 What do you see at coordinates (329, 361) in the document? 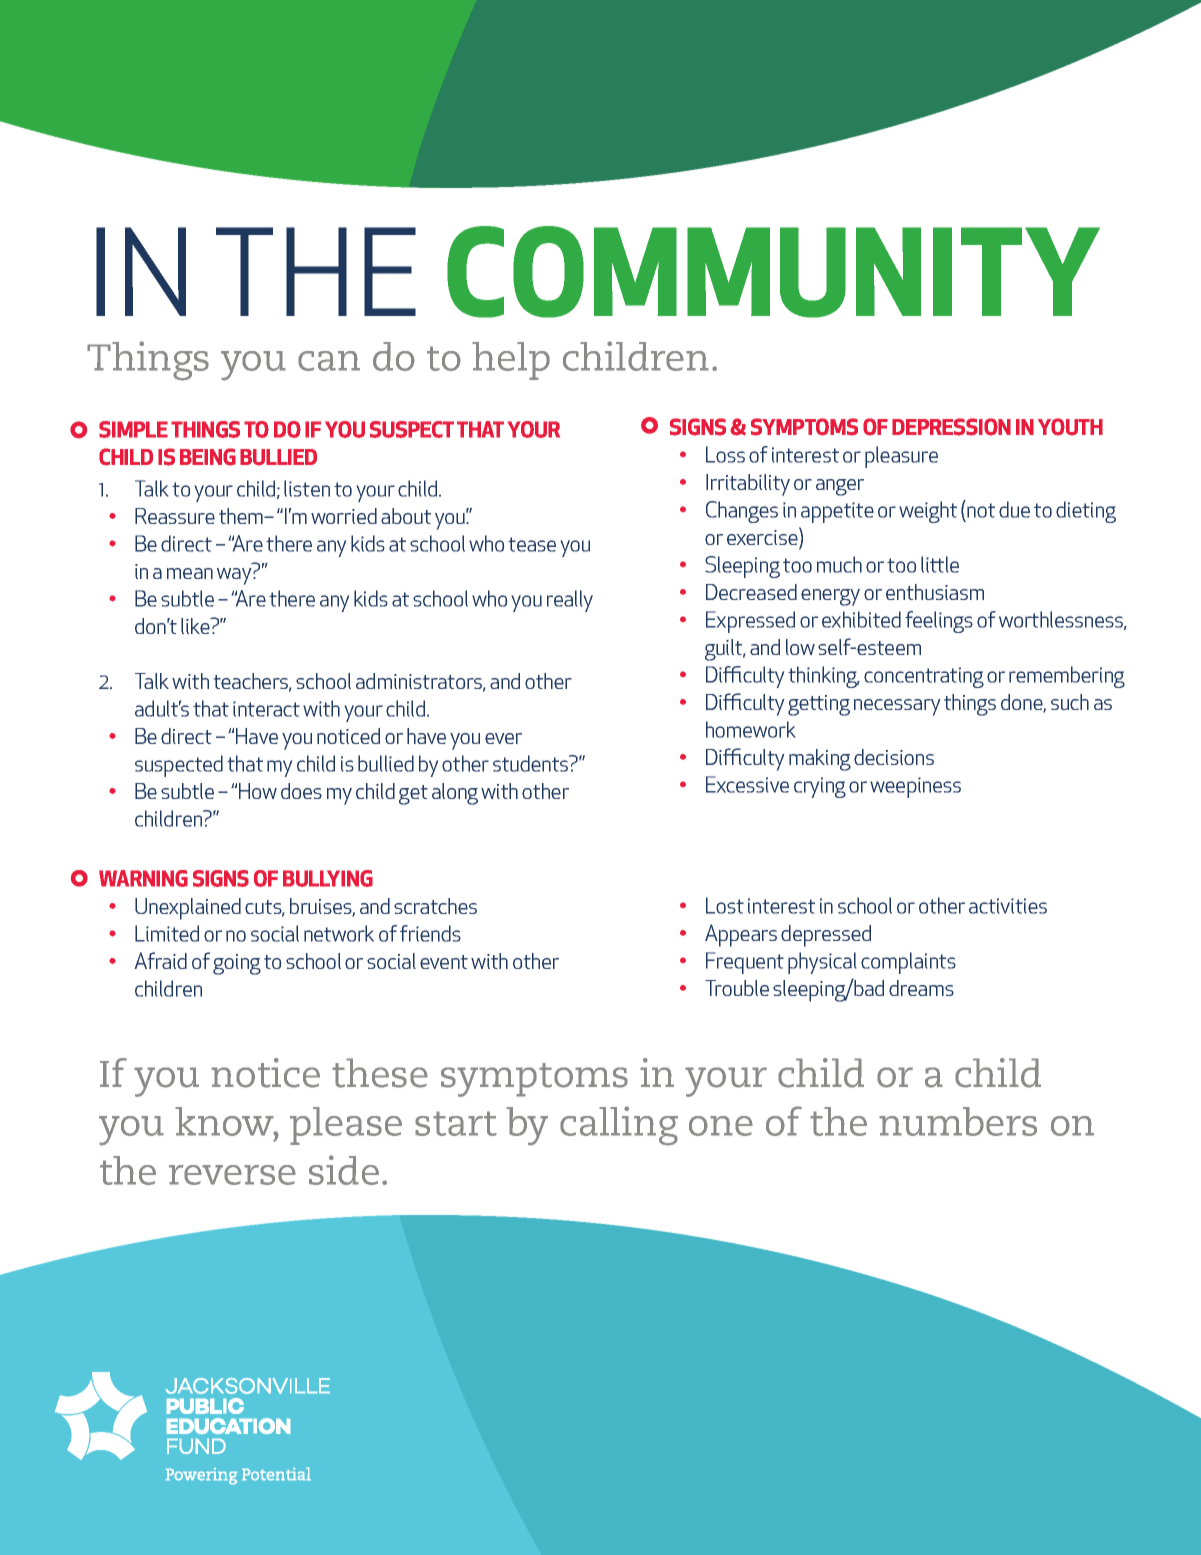
I see `can` at bounding box center [329, 361].
